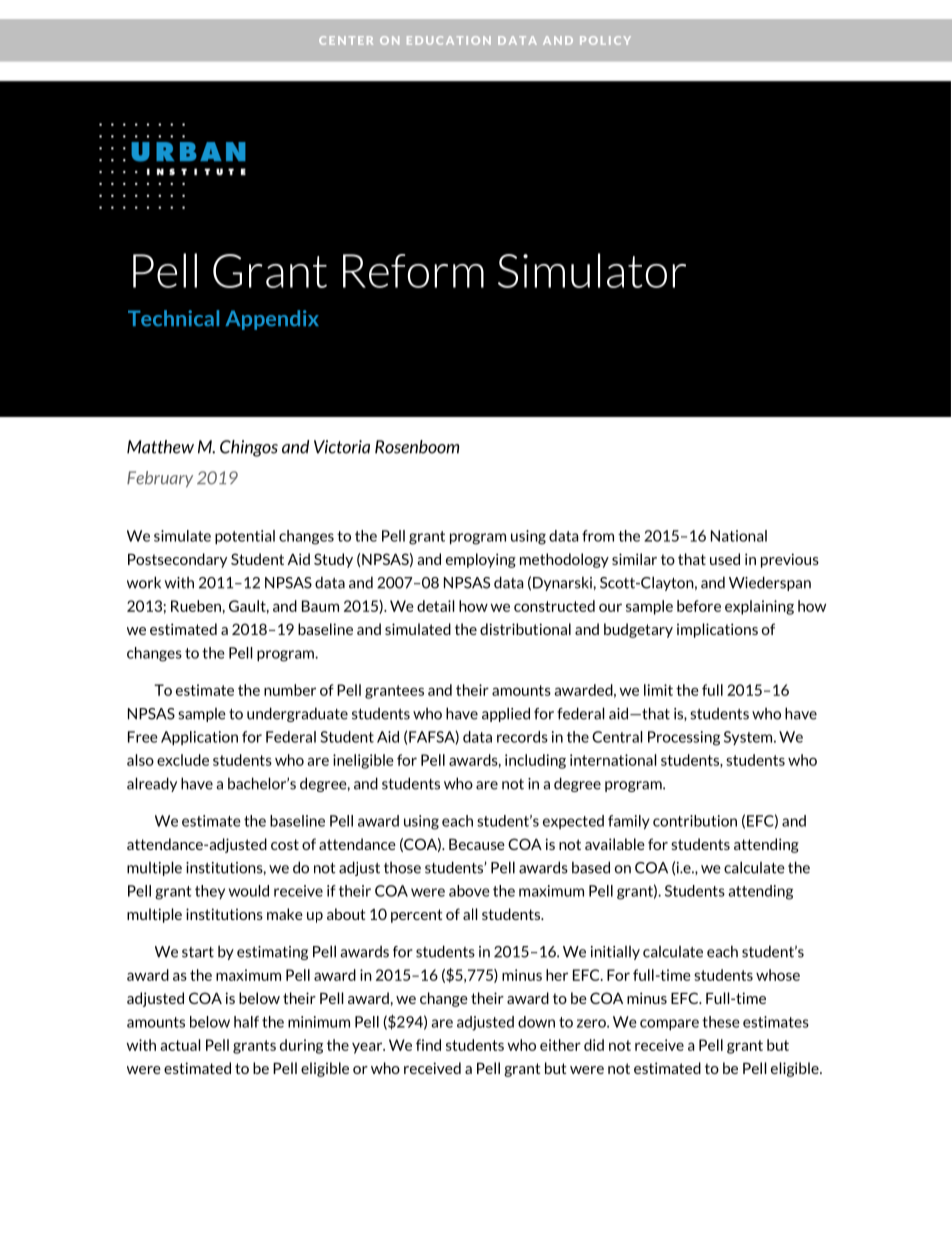 This screenshot has width=952, height=1233. What do you see at coordinates (592, 270) in the screenshot?
I see `Simulator` at bounding box center [592, 270].
